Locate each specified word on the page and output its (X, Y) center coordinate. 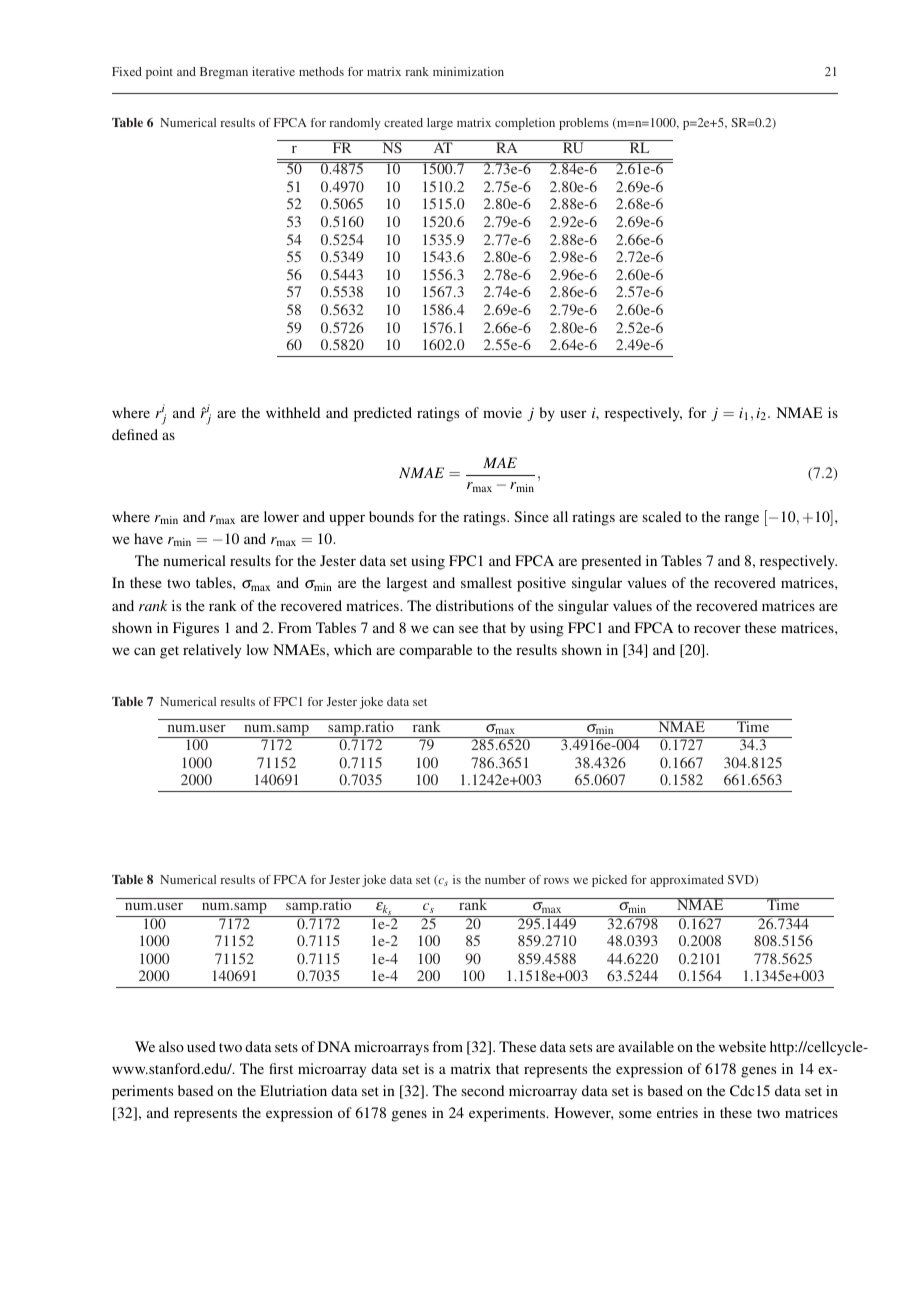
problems (584, 124)
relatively (212, 651)
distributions (475, 605)
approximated (687, 881)
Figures (196, 629)
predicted (383, 414)
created (403, 122)
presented (611, 562)
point (159, 73)
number (505, 879)
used (201, 1046)
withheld (293, 412)
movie (502, 412)
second (483, 1090)
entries (677, 1112)
